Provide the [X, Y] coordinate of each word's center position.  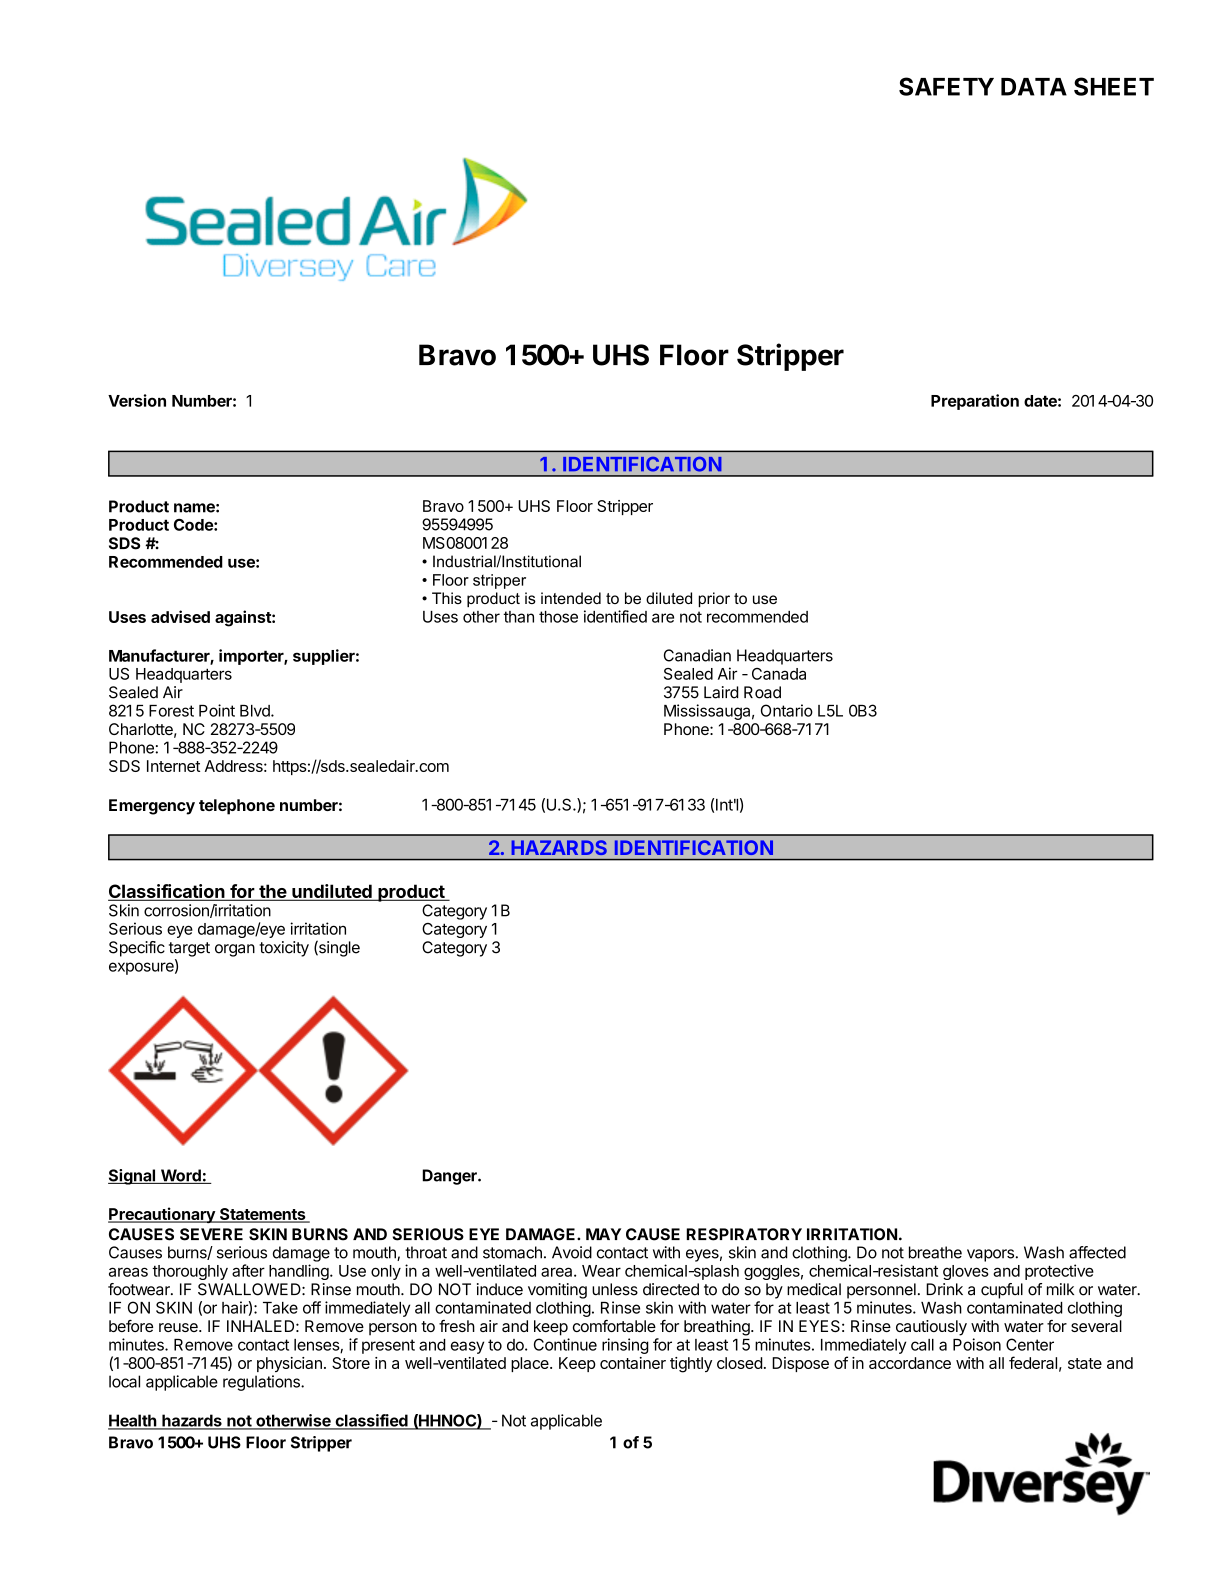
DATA [1034, 87]
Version [137, 400]
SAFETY [946, 86]
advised [180, 616]
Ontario [787, 710]
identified [615, 616]
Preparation [975, 402]
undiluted [332, 892]
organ [235, 950]
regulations [262, 1383]
